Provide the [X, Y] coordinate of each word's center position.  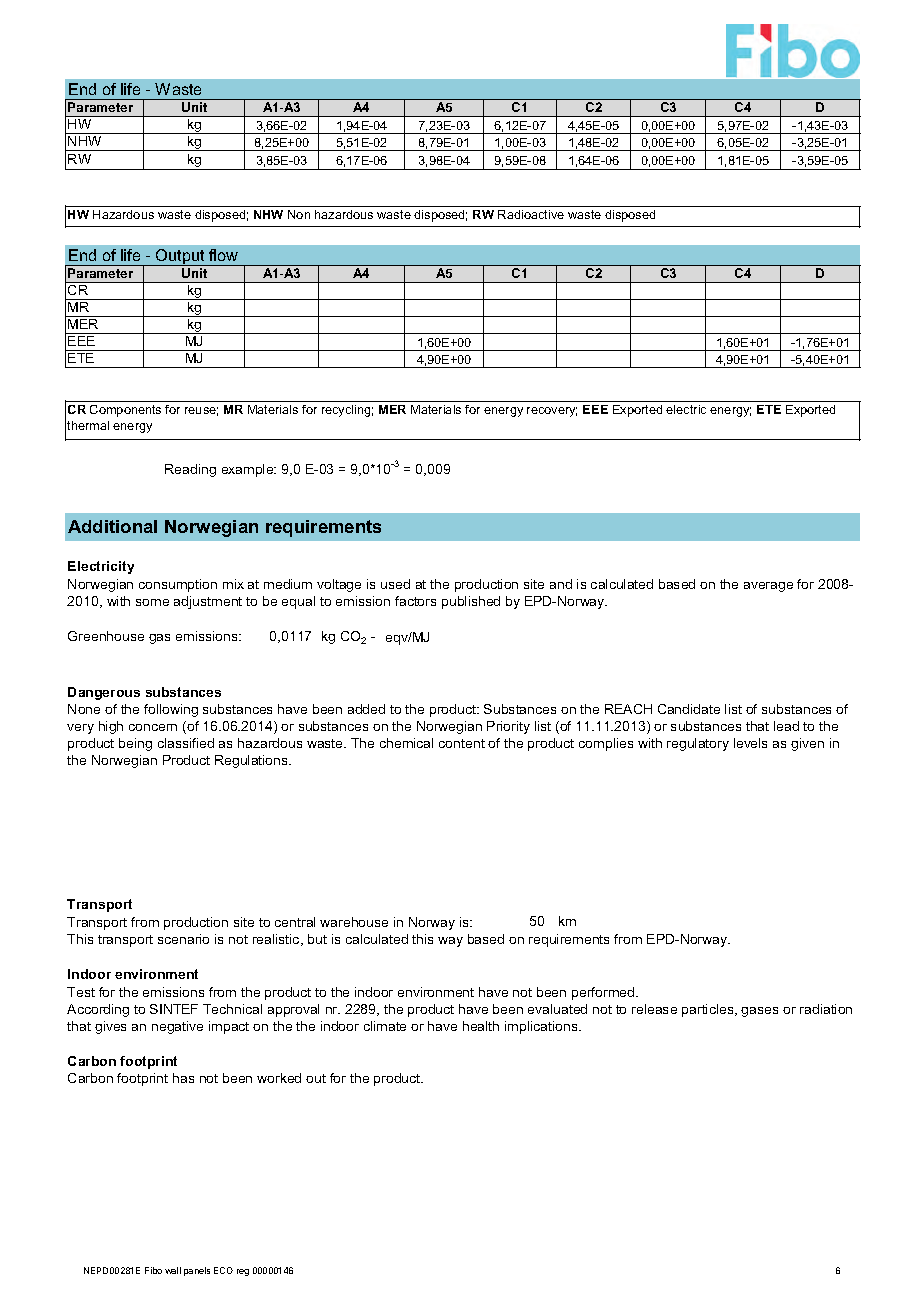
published [471, 602]
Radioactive [531, 214]
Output [180, 257]
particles [709, 1010]
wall [173, 1270]
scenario [183, 939]
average [768, 587]
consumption [178, 585]
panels [197, 1271]
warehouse [354, 922]
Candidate [689, 709]
